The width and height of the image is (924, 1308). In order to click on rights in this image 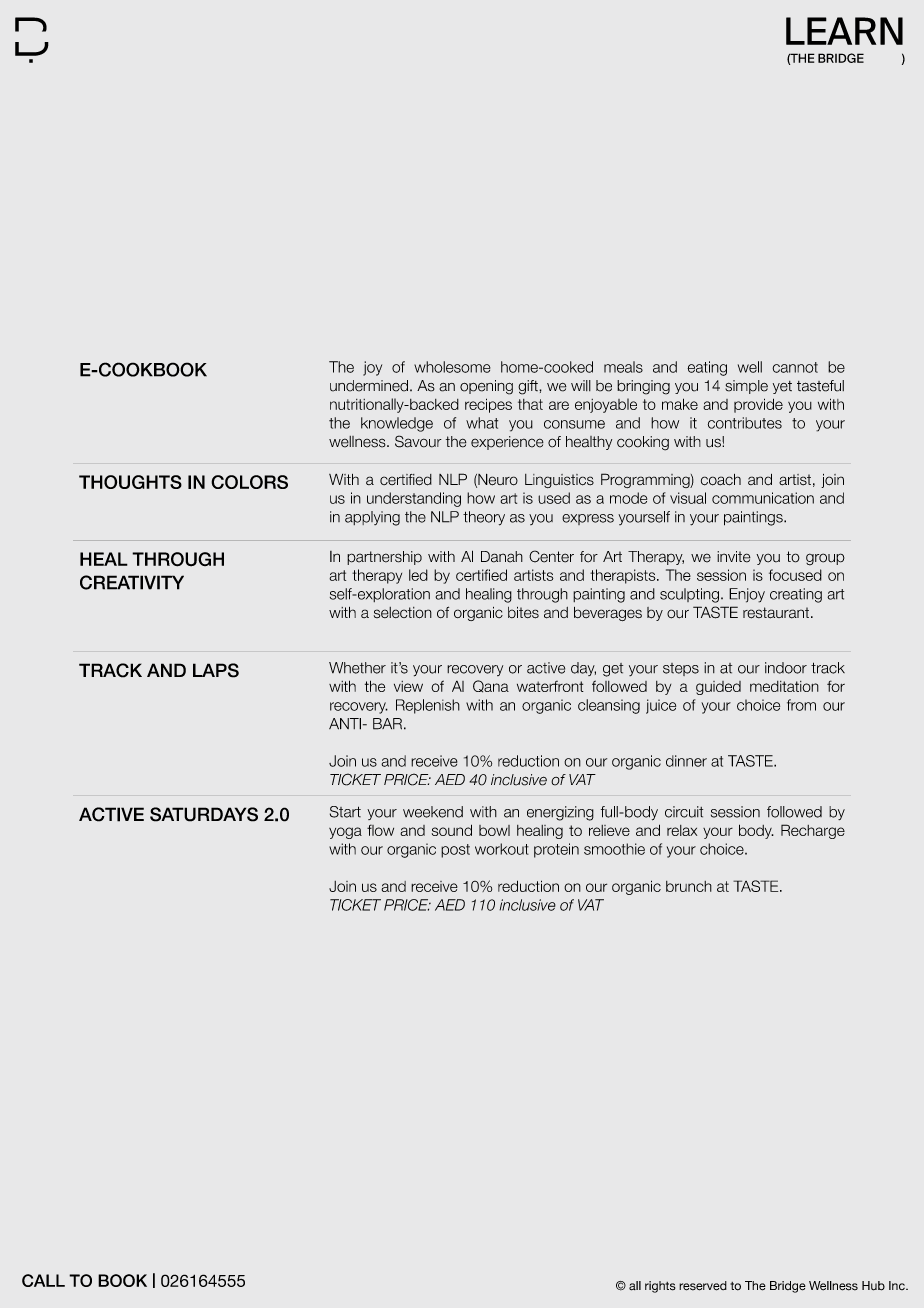, I will do `click(660, 1287)`.
